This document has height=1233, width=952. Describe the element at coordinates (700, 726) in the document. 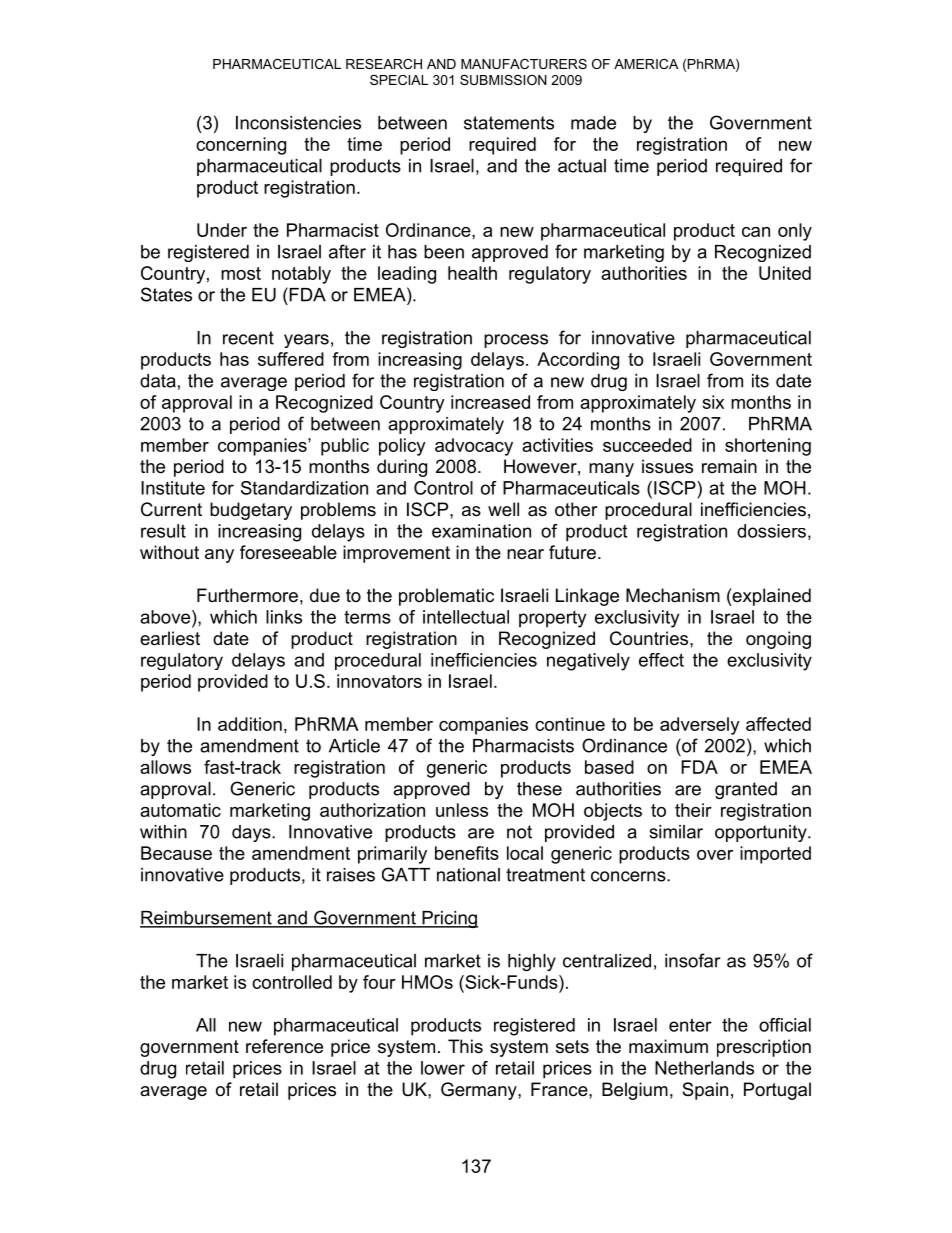

I see `adversely` at that location.
